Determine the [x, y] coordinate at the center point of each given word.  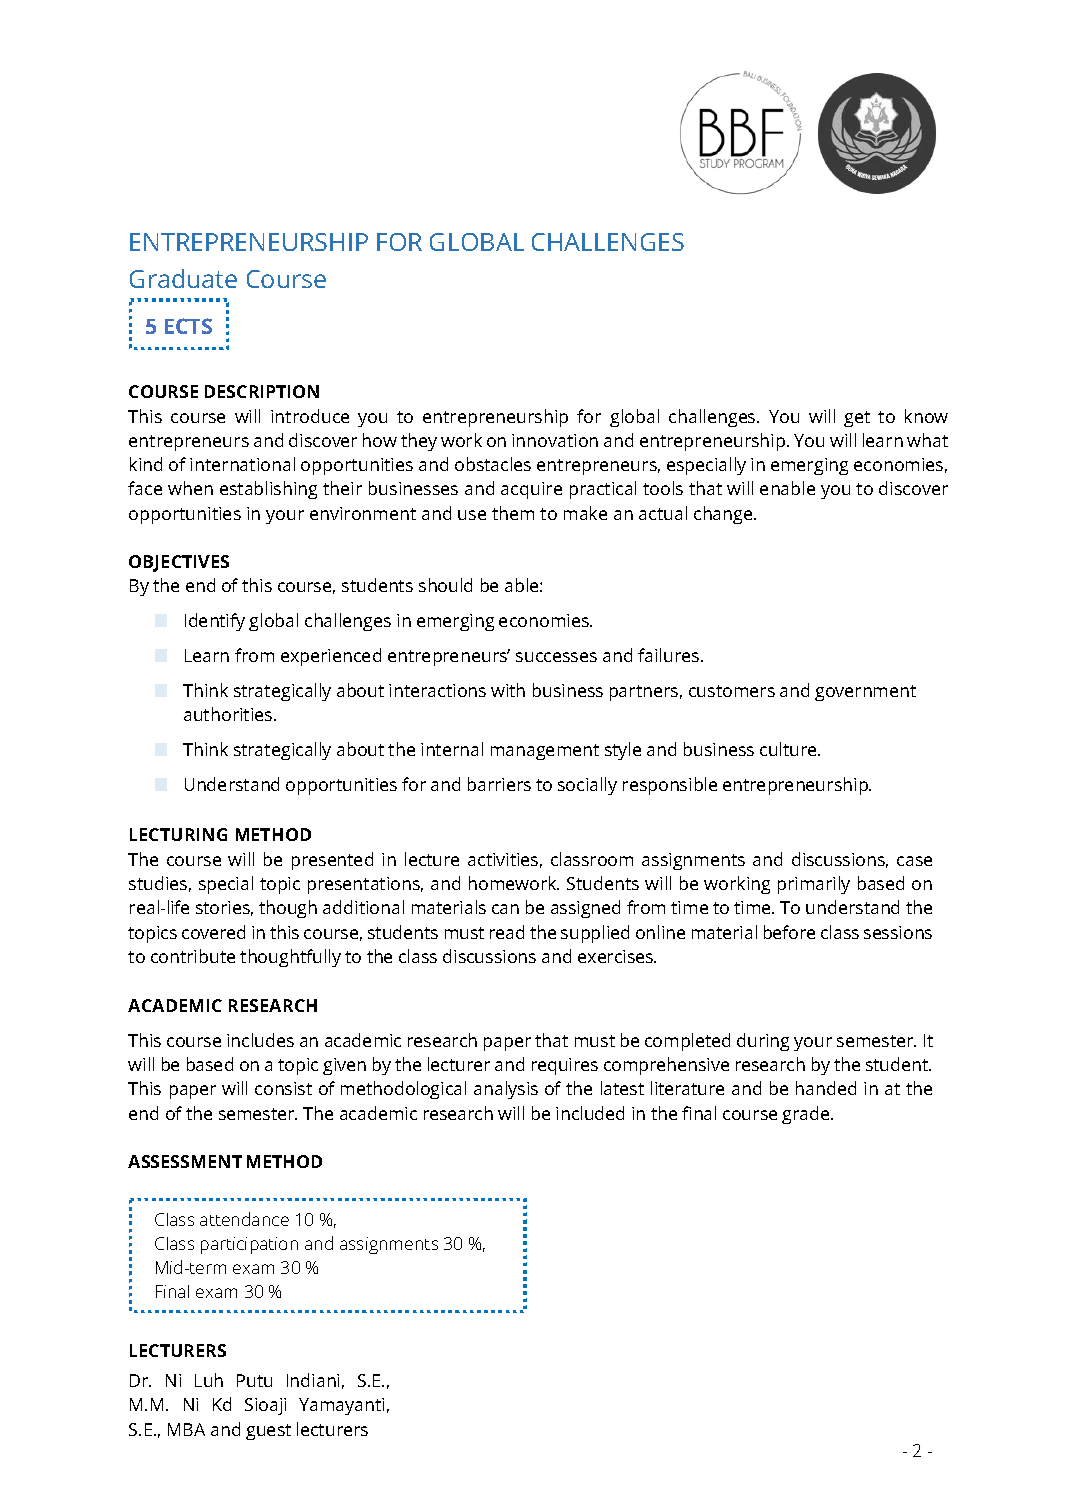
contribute [193, 956]
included [590, 1113]
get [857, 419]
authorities [229, 714]
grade [807, 1115]
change [724, 515]
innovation [555, 440]
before [789, 932]
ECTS [188, 326]
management [545, 752]
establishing [268, 490]
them [513, 513]
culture [789, 749]
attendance [244, 1219]
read [507, 932]
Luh [209, 1380]
